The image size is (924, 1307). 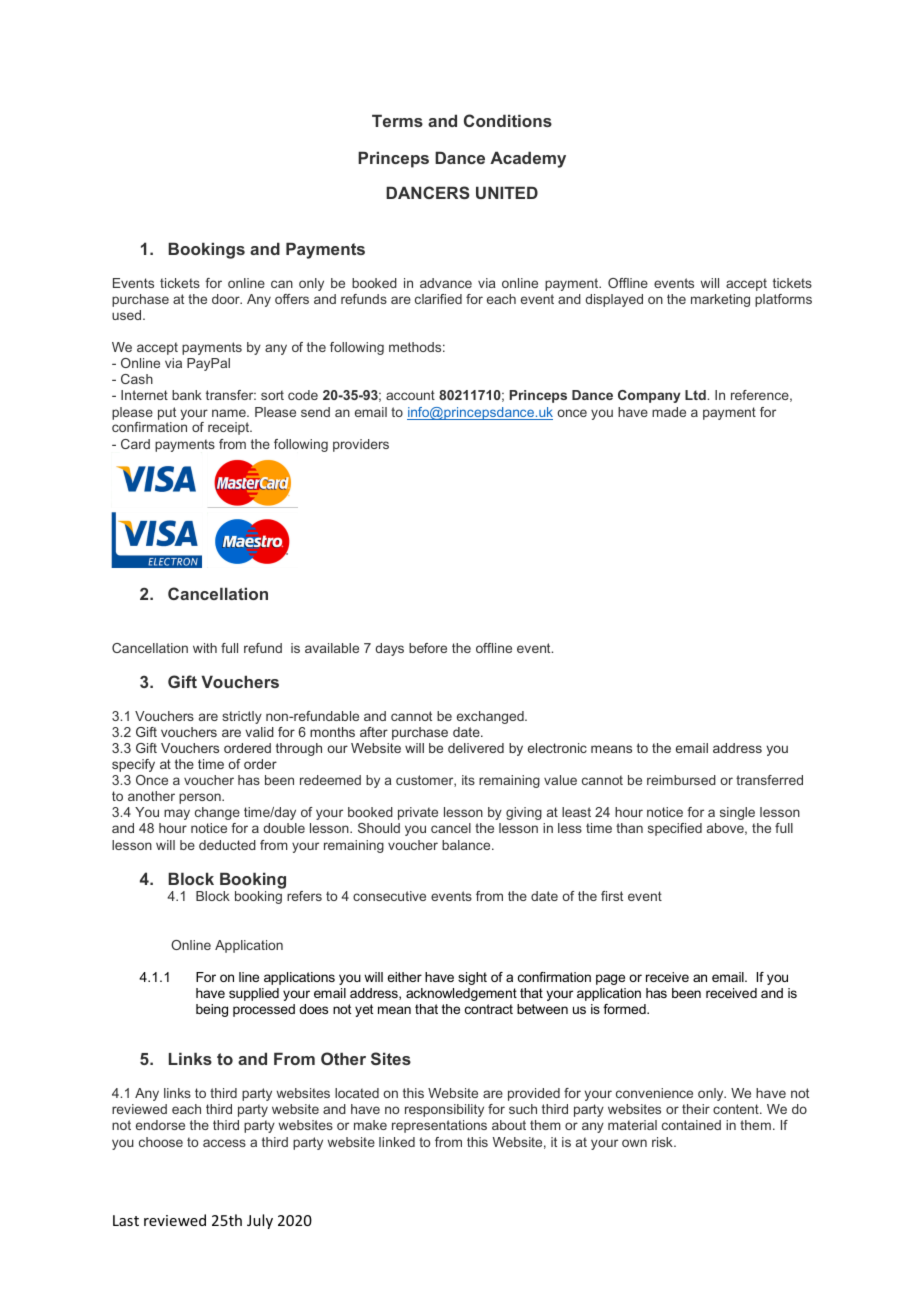 I want to click on marketing, so click(x=720, y=300).
